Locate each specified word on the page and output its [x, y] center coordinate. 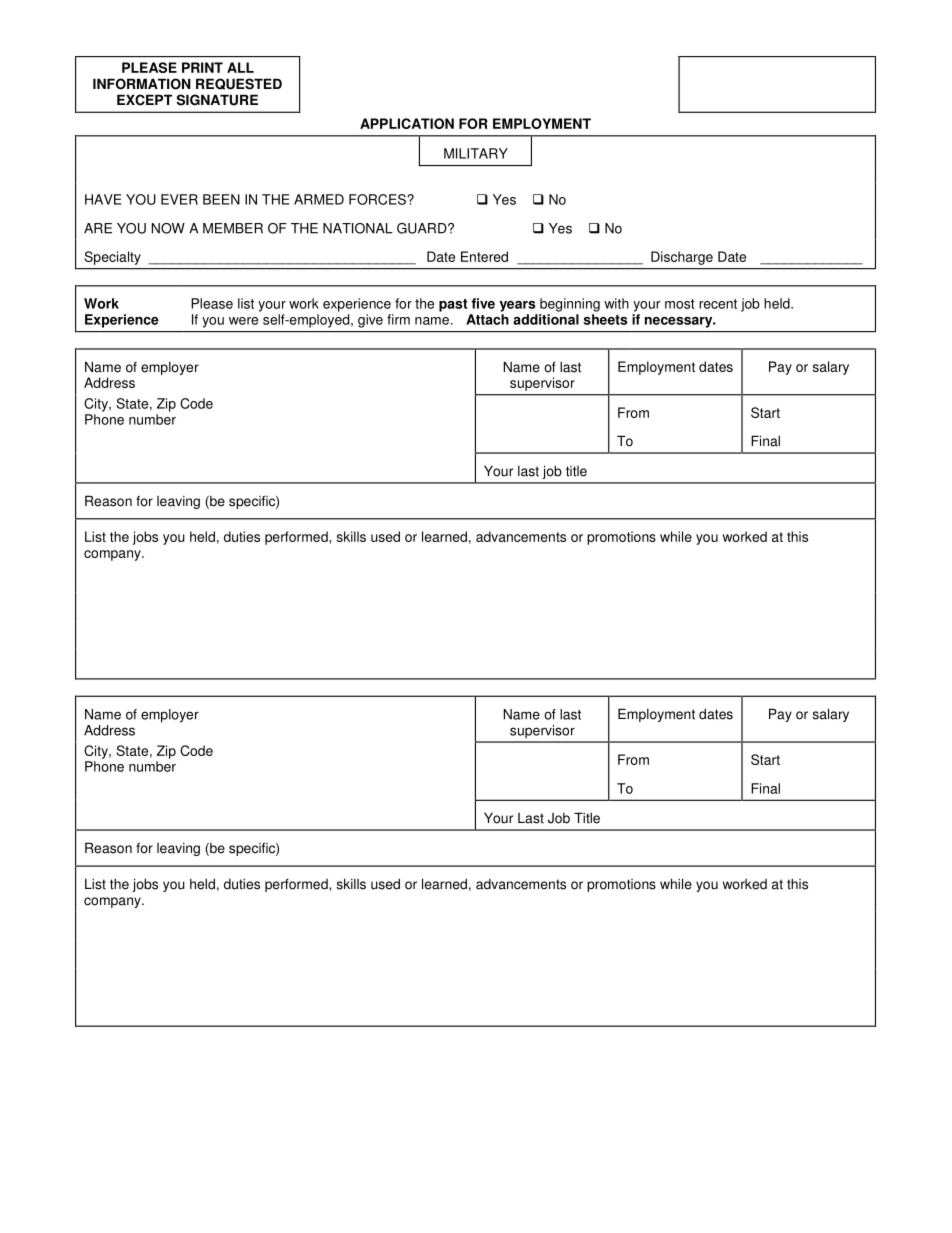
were [243, 321]
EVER [179, 199]
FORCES [378, 199]
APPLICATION [407, 123]
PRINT [202, 67]
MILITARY [476, 153]
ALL [240, 67]
